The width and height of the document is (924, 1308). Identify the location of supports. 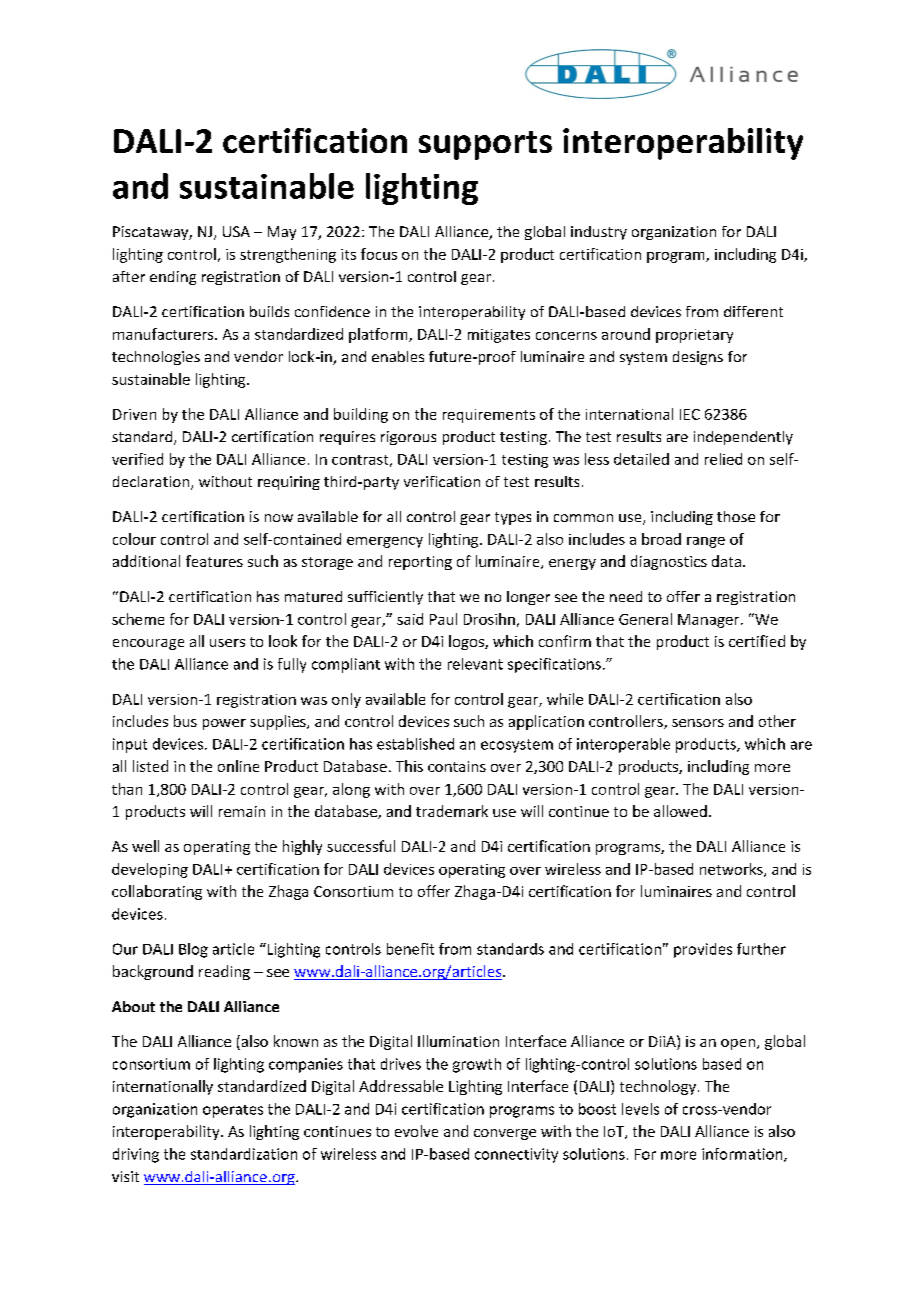
(485, 145).
